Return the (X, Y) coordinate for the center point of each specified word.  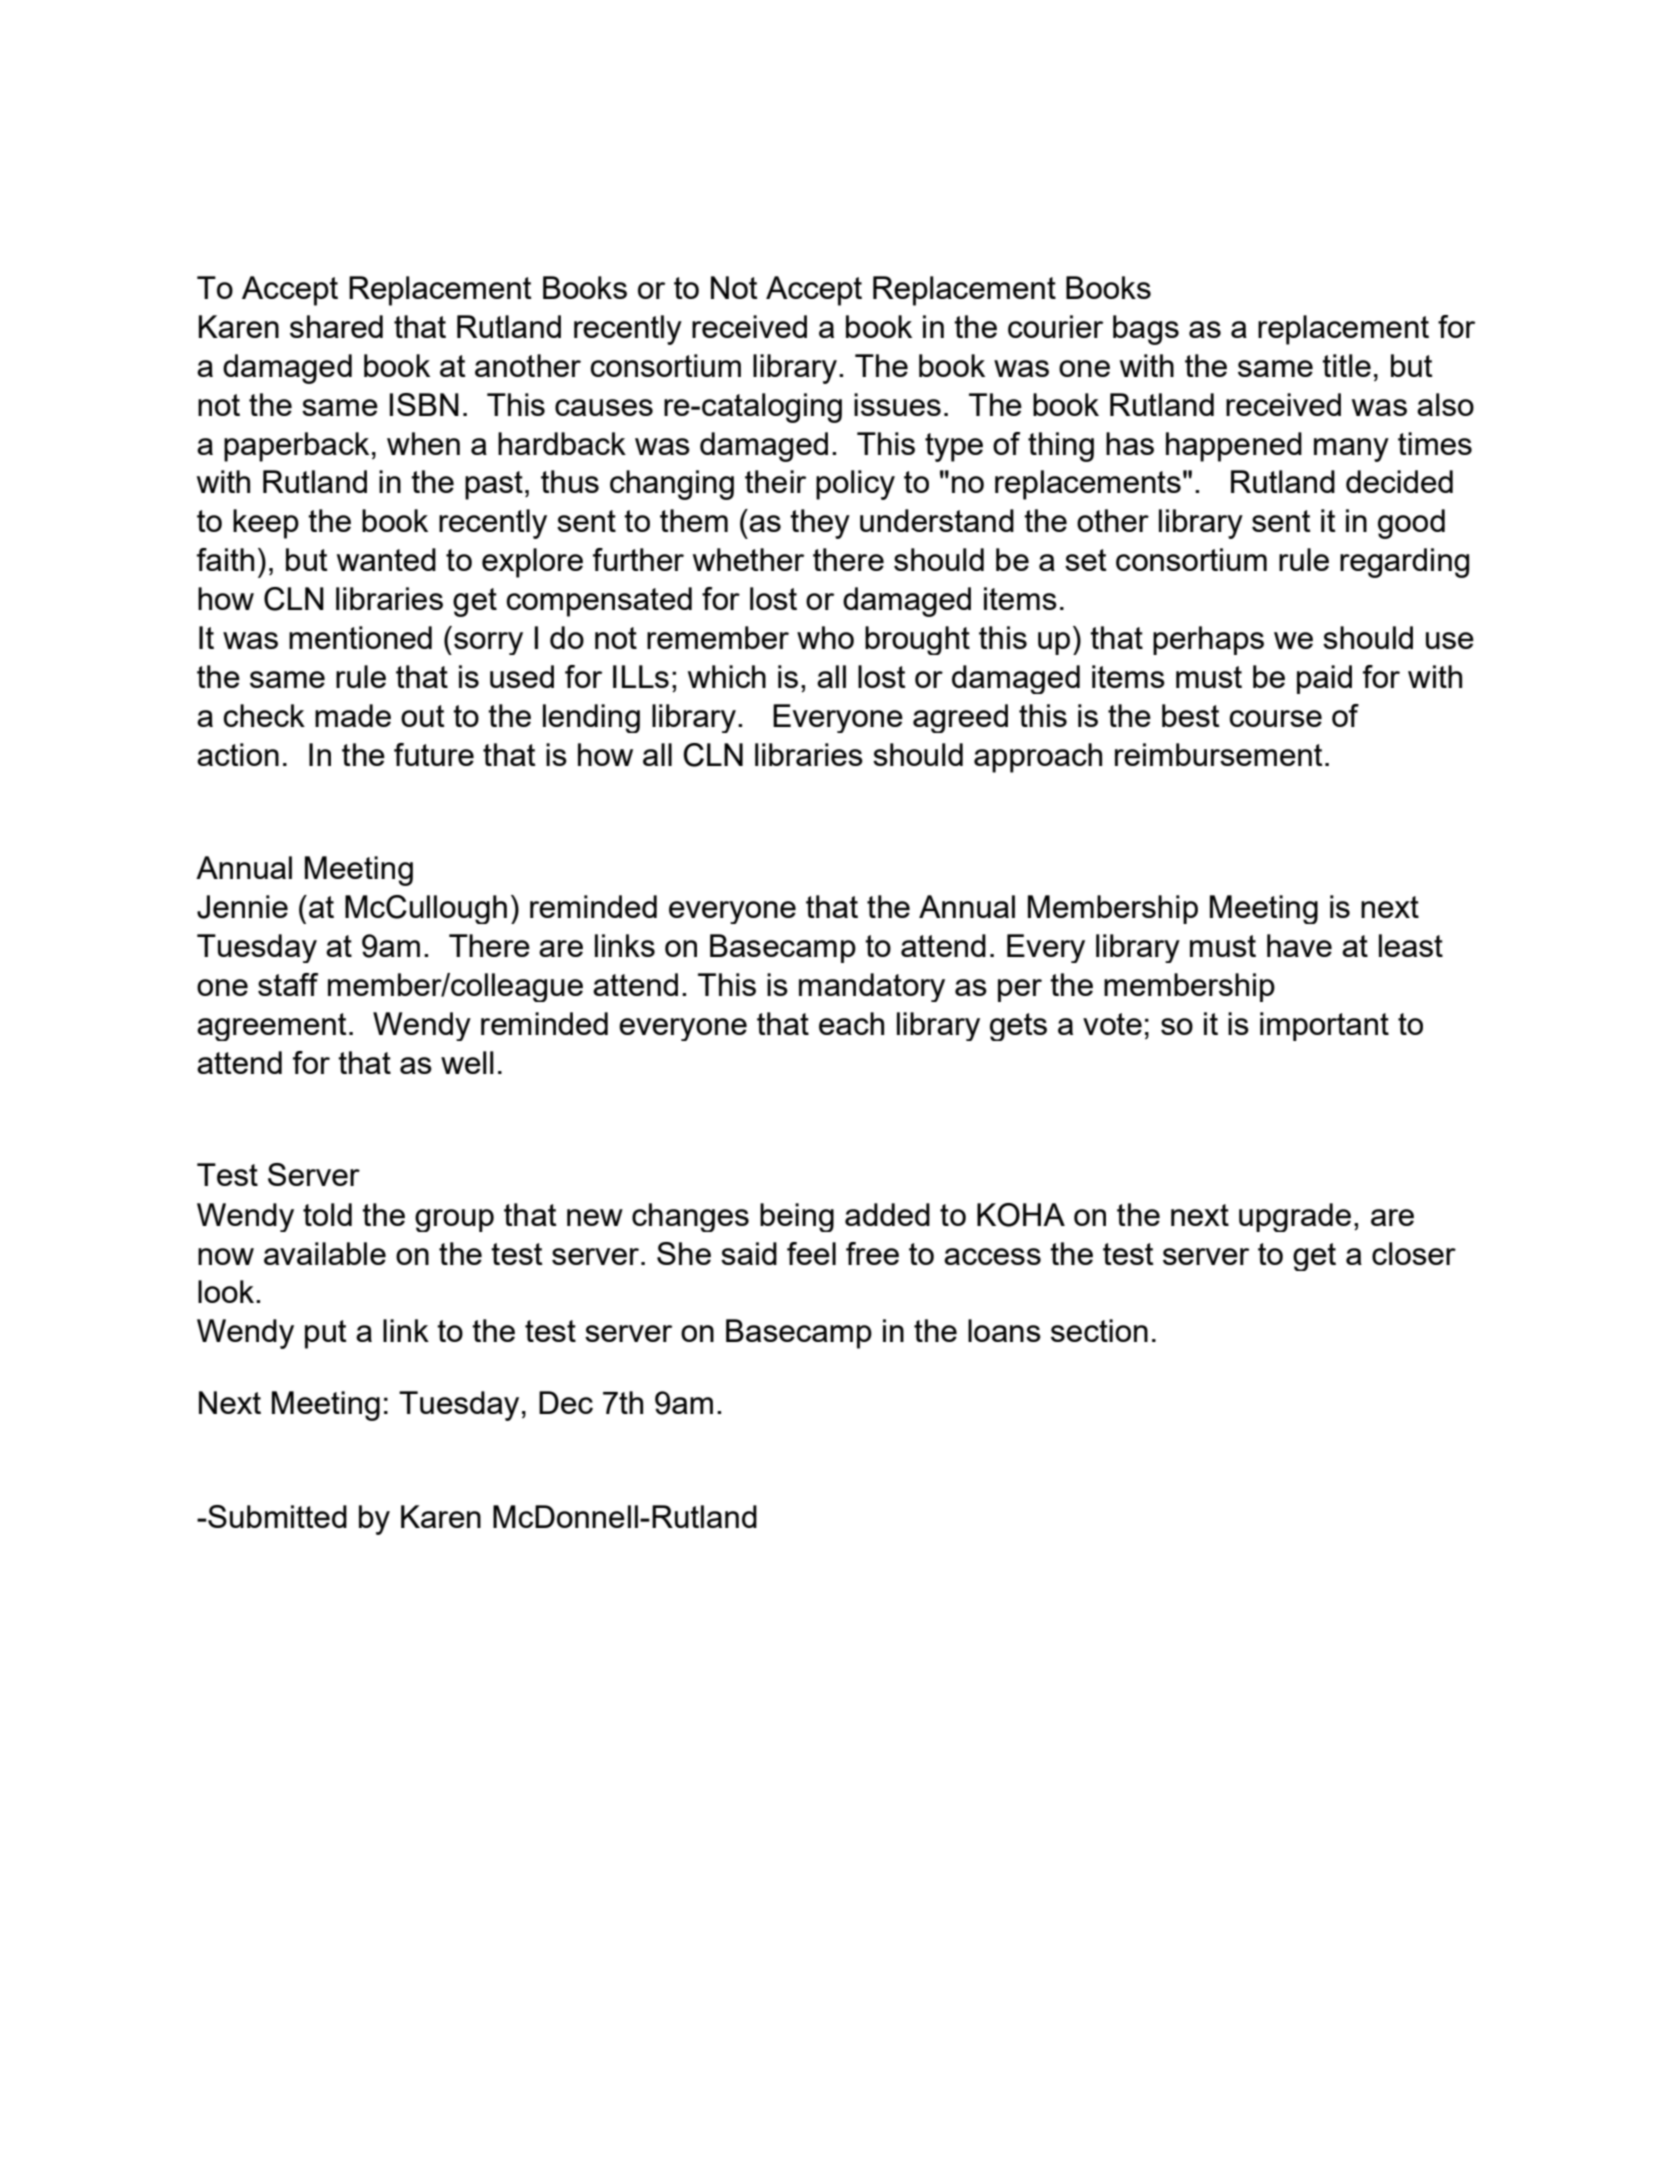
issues (897, 404)
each (851, 1023)
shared (336, 326)
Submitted (276, 1516)
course (1275, 718)
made (353, 715)
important (1324, 1026)
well (467, 1062)
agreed (960, 718)
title (1346, 365)
